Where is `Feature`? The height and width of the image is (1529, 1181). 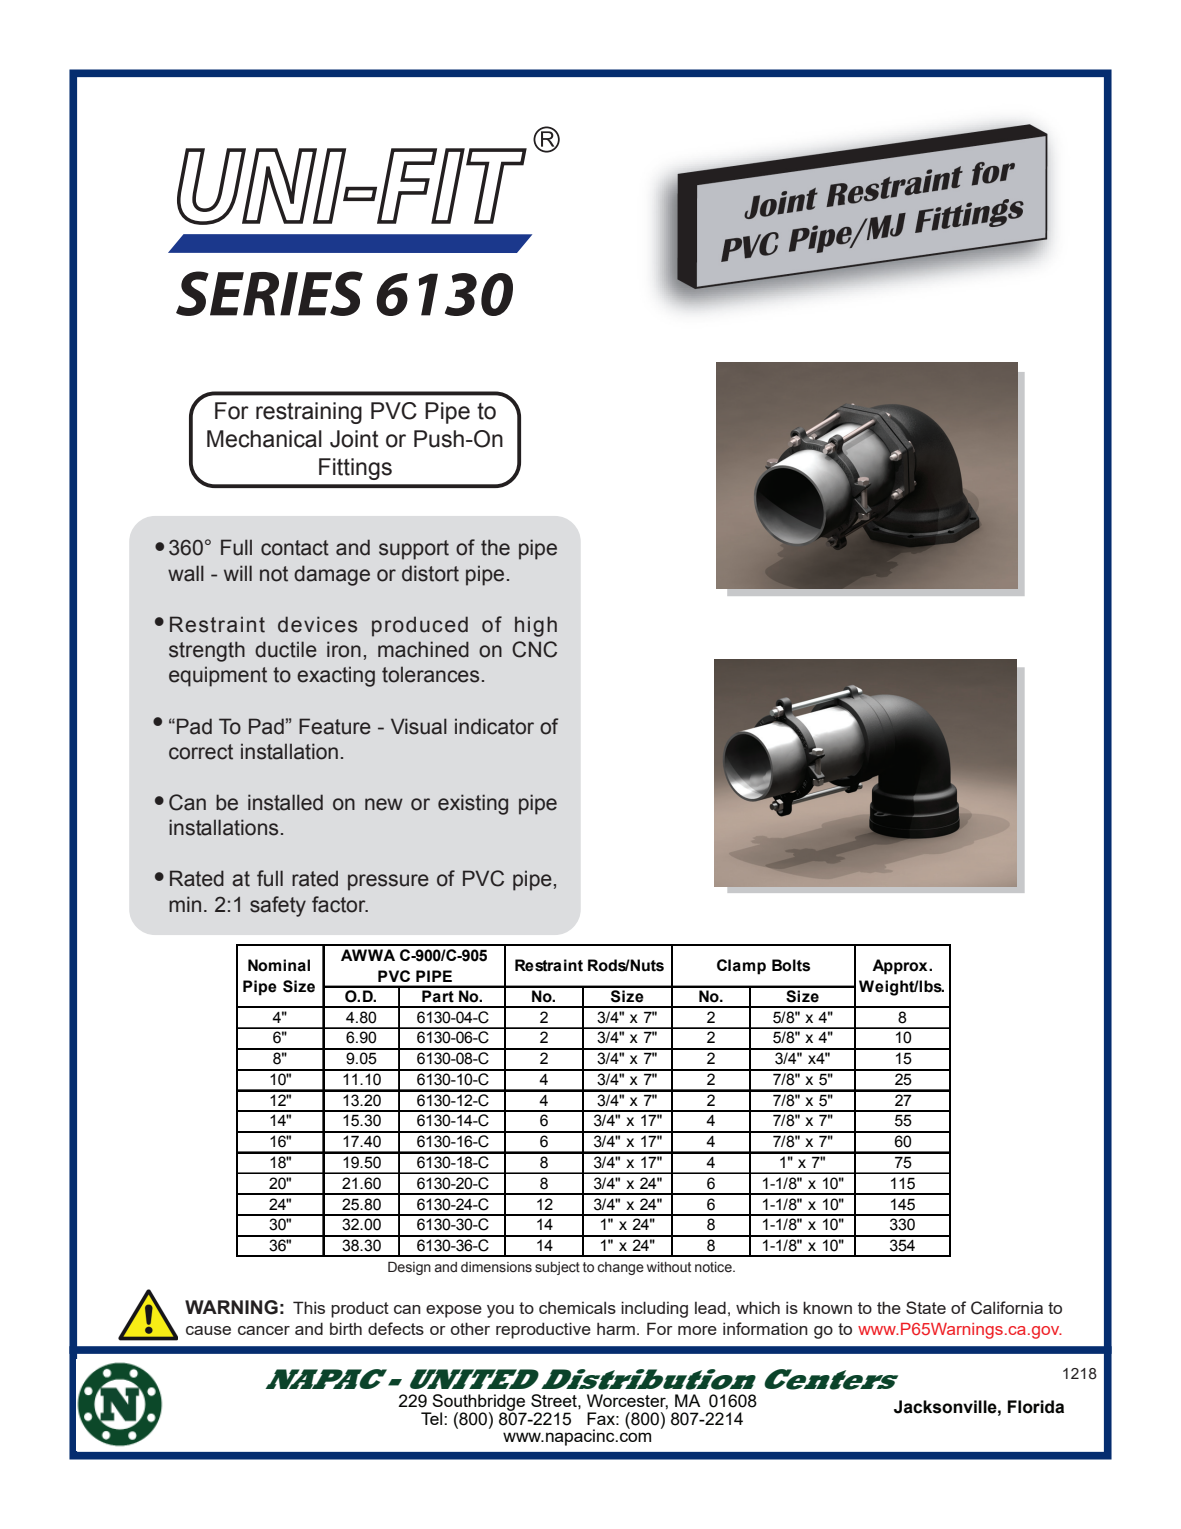
Feature is located at coordinates (335, 726).
